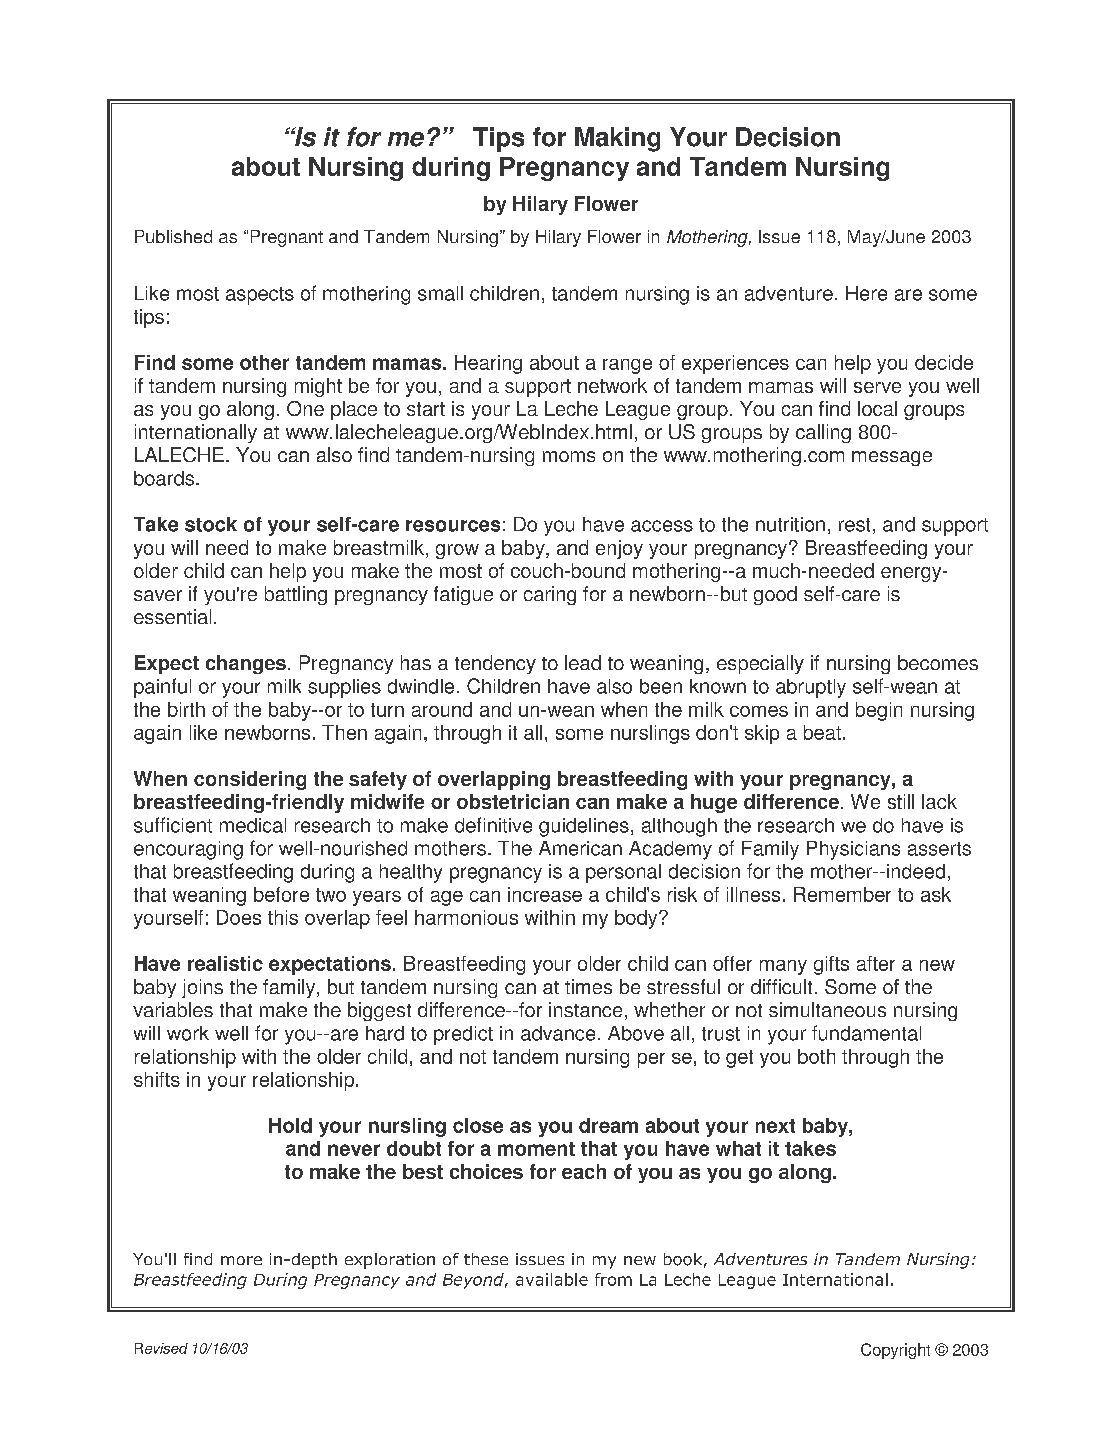 The width and height of the screenshot is (1119, 1448). What do you see at coordinates (779, 236) in the screenshot?
I see `Issue` at bounding box center [779, 236].
